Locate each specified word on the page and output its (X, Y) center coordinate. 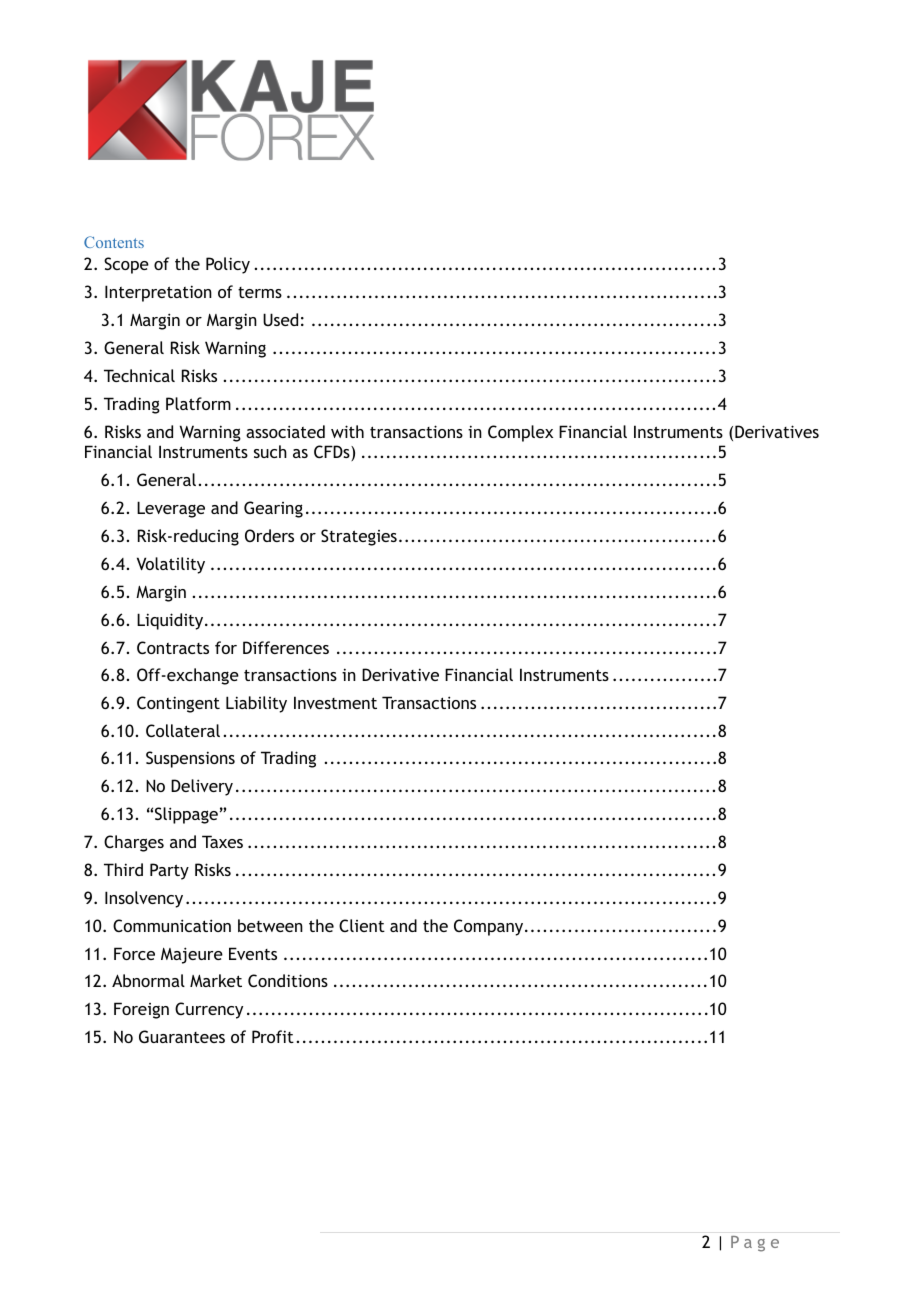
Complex (520, 433)
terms (260, 292)
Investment (335, 702)
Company (490, 927)
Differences (286, 647)
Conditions (288, 980)
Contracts (173, 647)
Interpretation (158, 293)
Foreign (141, 1010)
